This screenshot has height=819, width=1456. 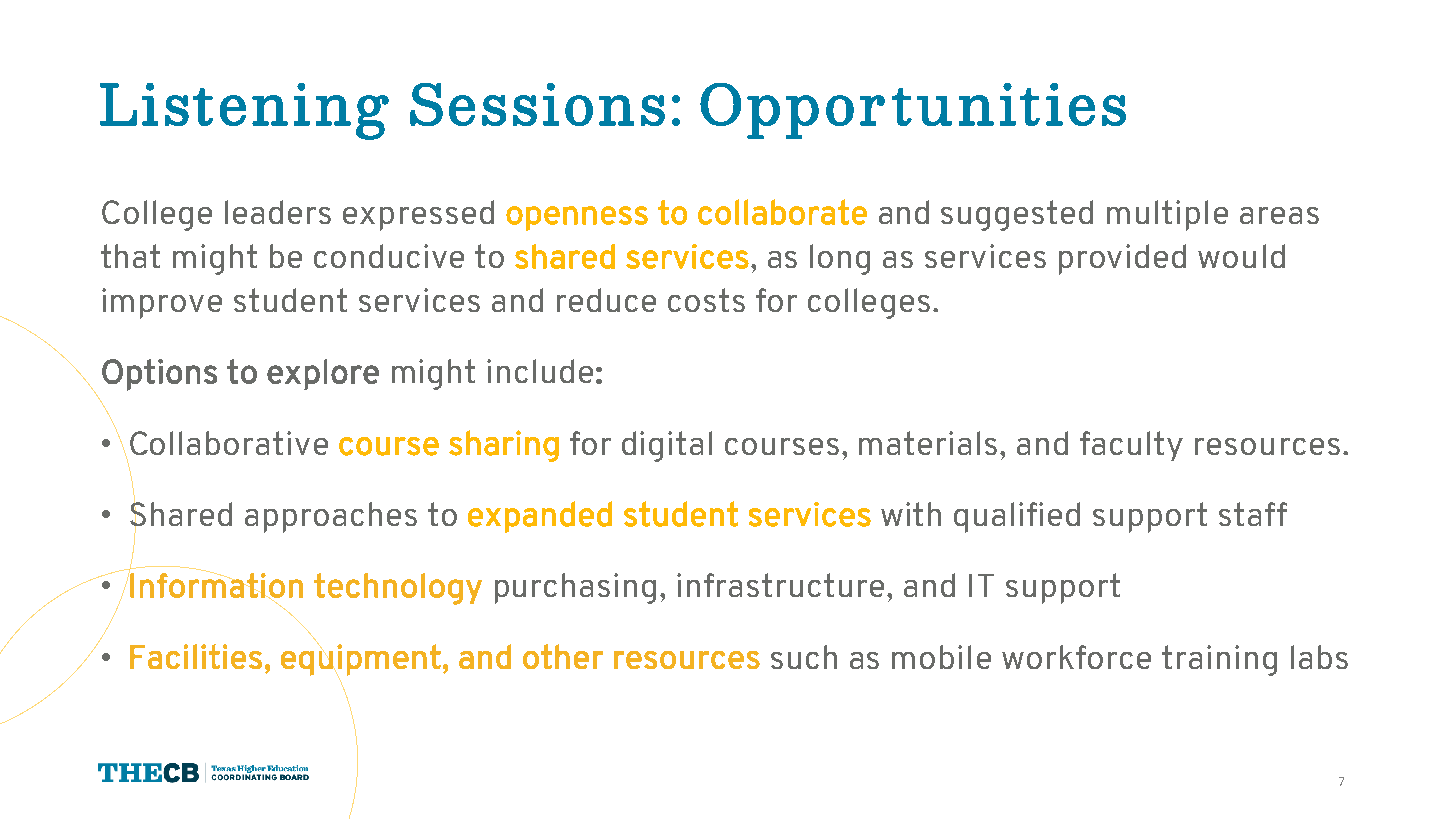 What do you see at coordinates (196, 656) in the screenshot?
I see `Facilities` at bounding box center [196, 656].
